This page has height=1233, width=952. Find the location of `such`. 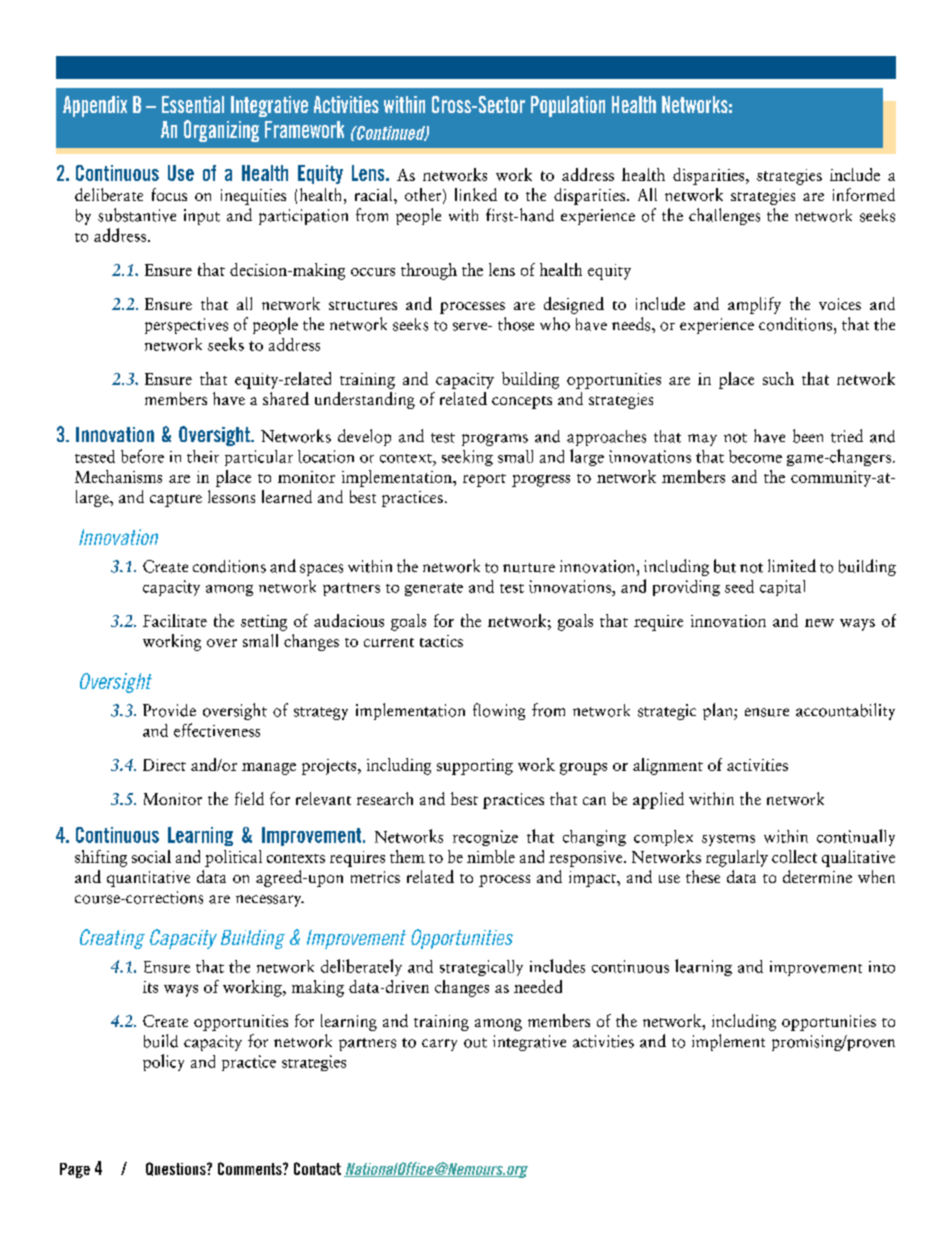

such is located at coordinates (778, 378).
